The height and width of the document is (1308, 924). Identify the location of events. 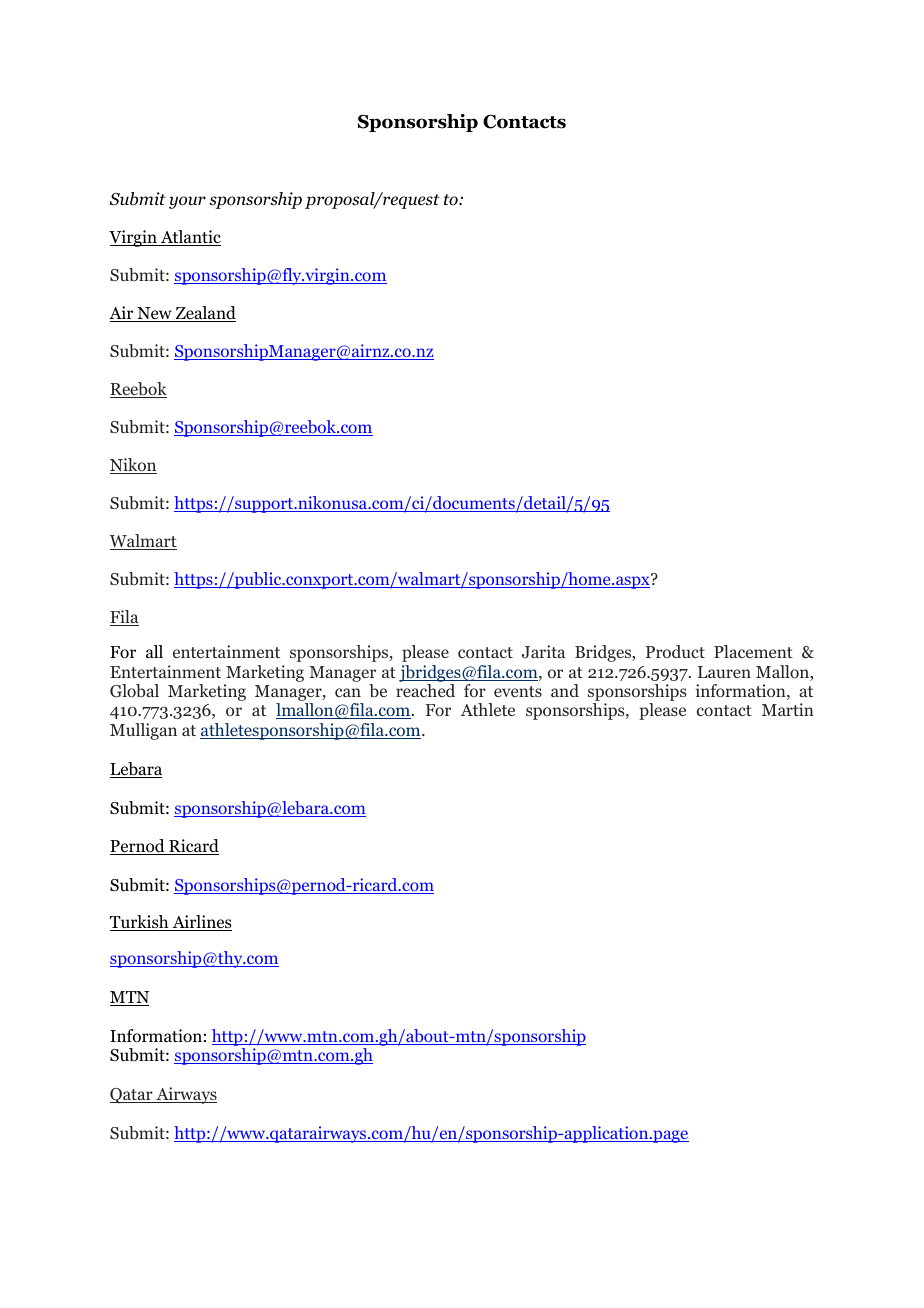
(518, 691).
